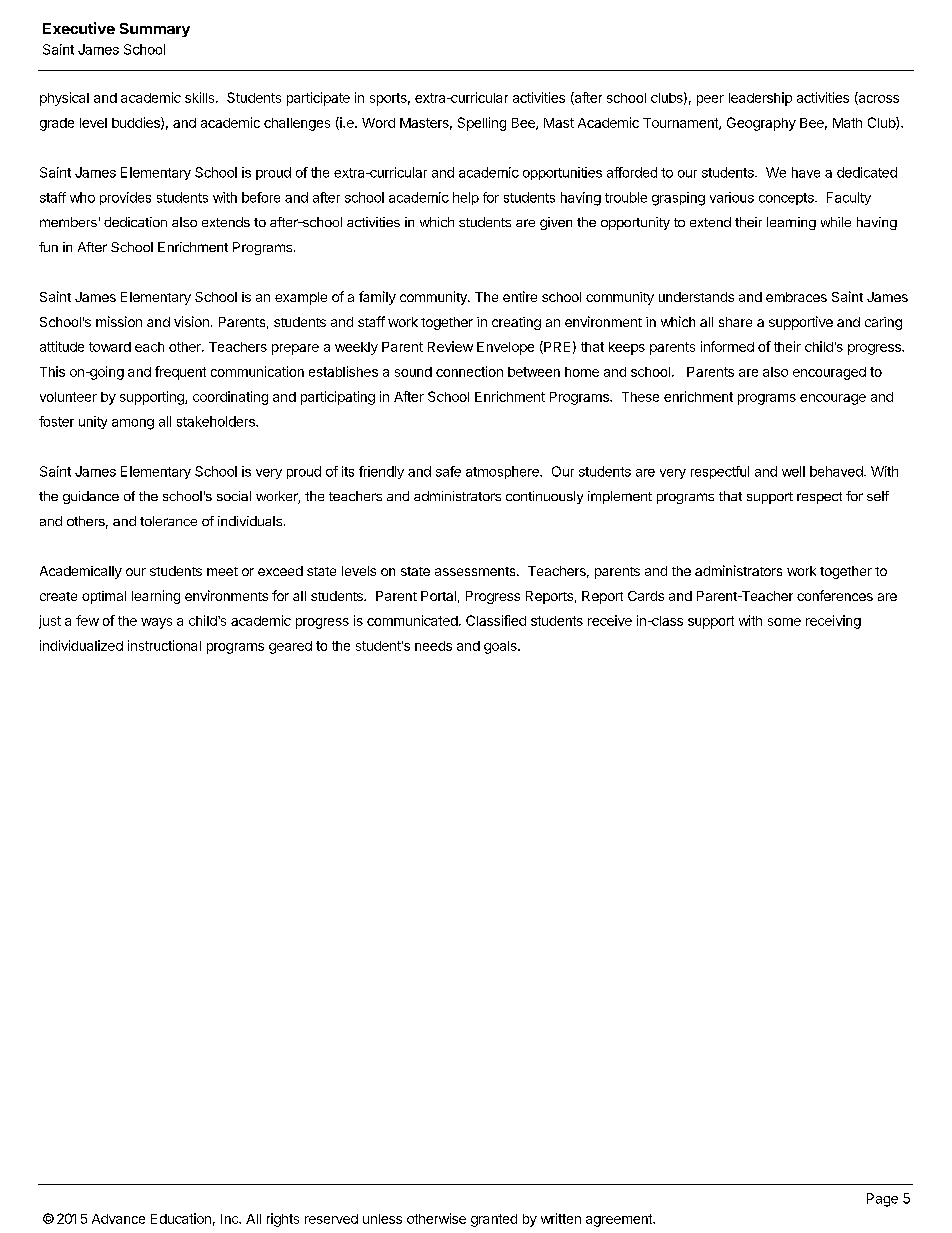 This document has width=952, height=1233. Describe the element at coordinates (155, 30) in the document. I see `Summary` at that location.
